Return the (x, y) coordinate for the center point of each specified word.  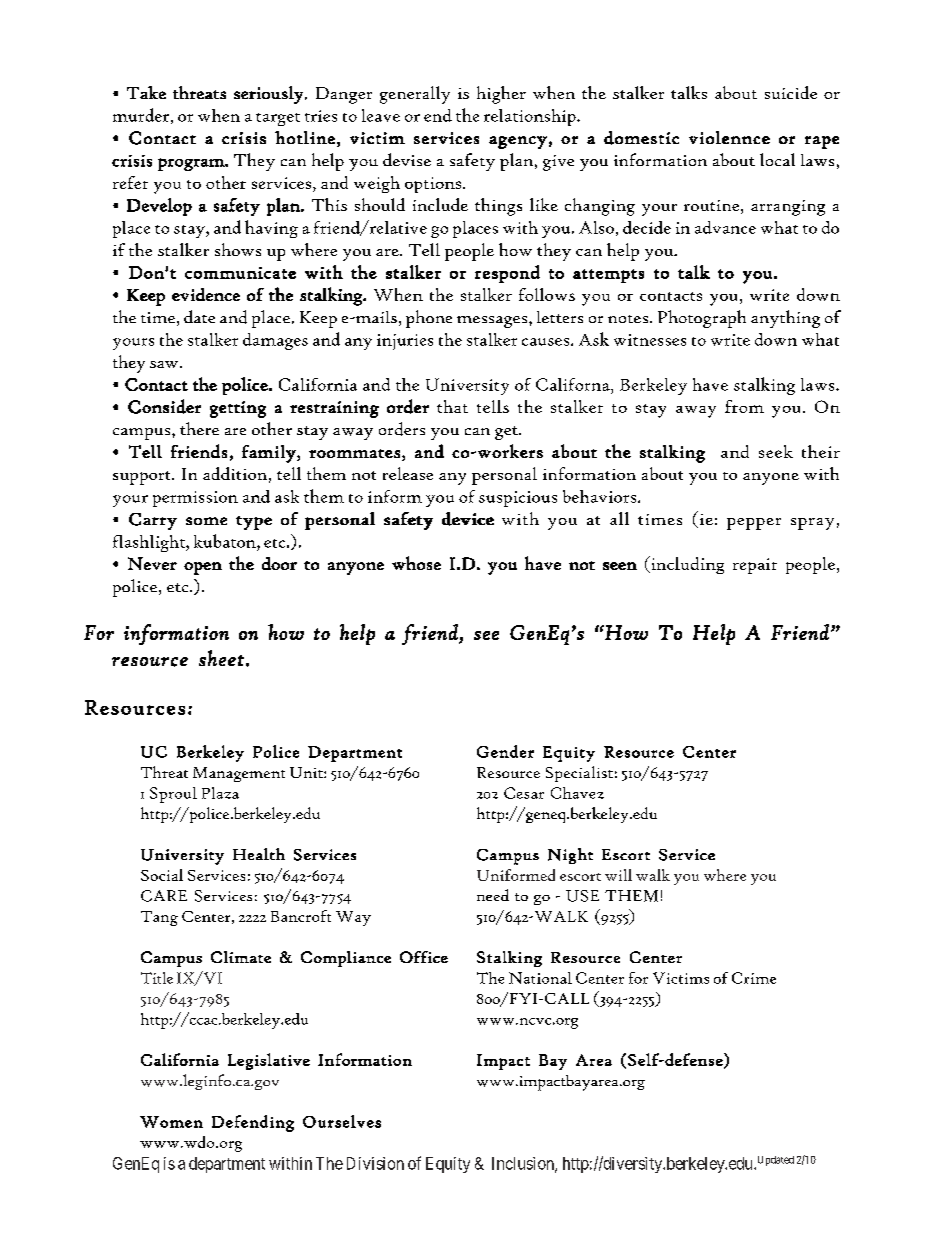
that (452, 406)
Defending (253, 1123)
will (618, 875)
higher (501, 95)
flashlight (150, 543)
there (199, 428)
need (493, 895)
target (278, 119)
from (744, 406)
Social (162, 875)
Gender (505, 751)
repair (755, 566)
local (777, 159)
